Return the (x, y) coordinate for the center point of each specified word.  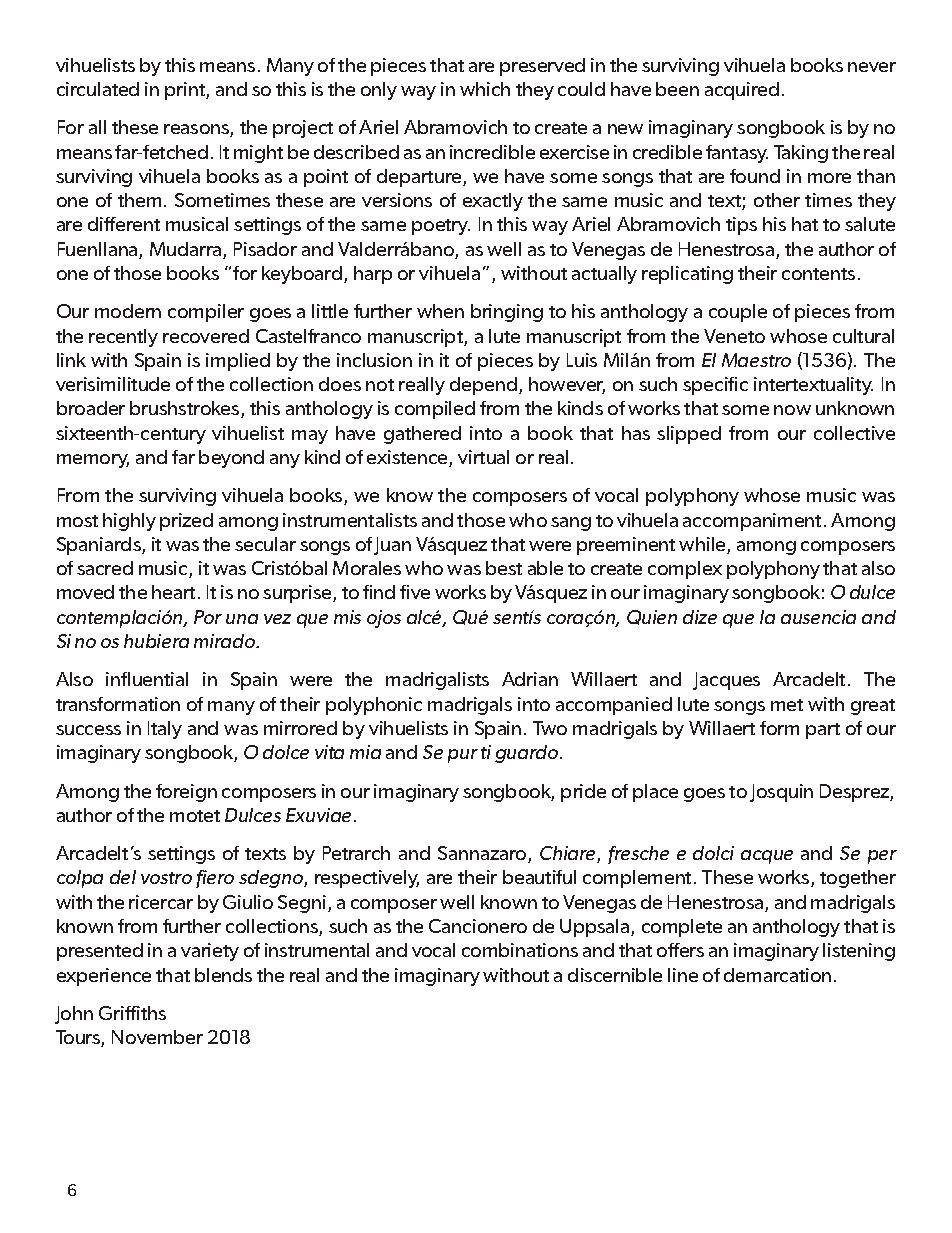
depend (483, 386)
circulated (98, 89)
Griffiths (132, 1013)
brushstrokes (186, 409)
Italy (165, 730)
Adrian (530, 679)
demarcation (777, 975)
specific (715, 386)
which (485, 89)
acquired (742, 91)
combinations (520, 950)
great (873, 707)
